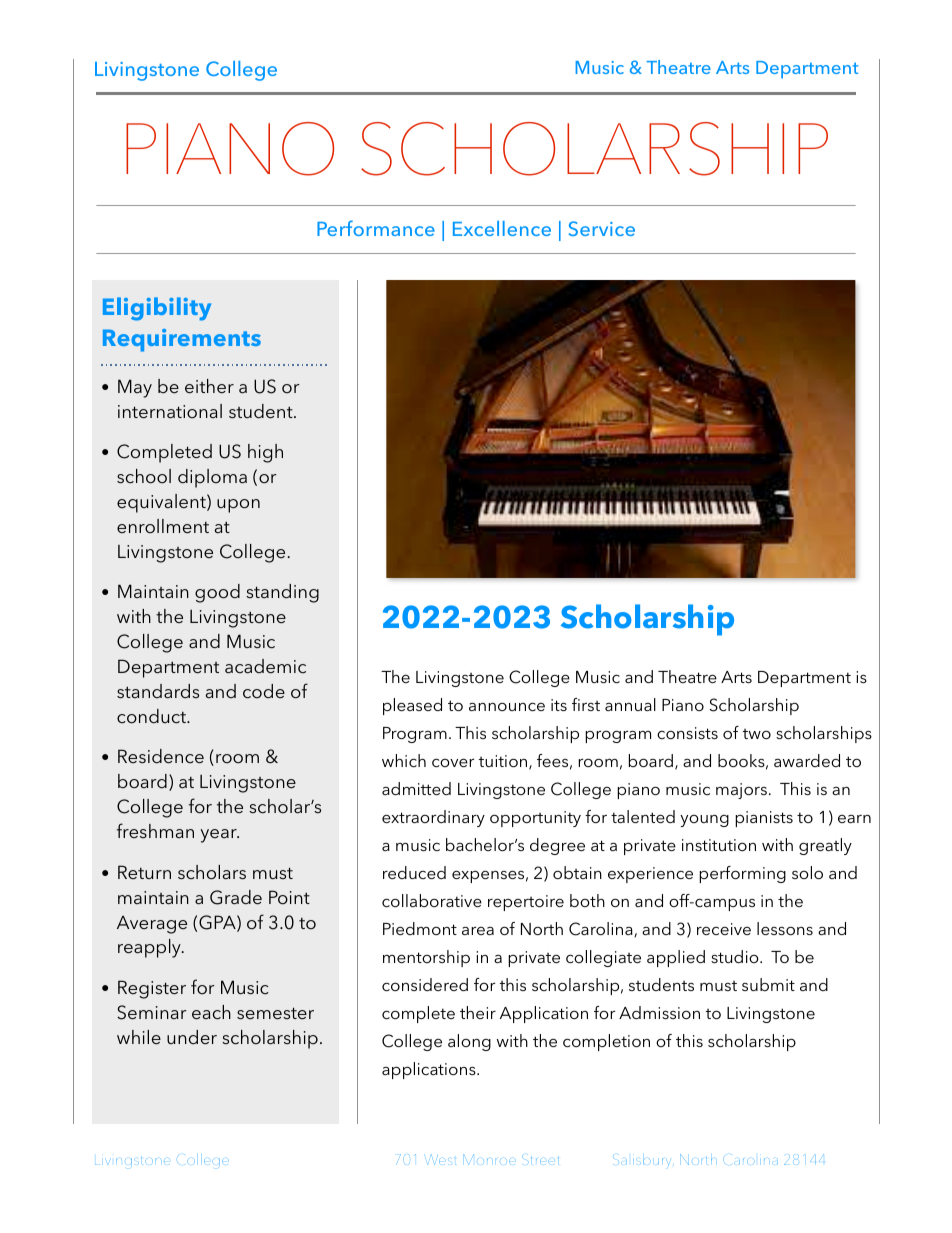 The height and width of the screenshot is (1233, 952). Describe the element at coordinates (757, 734) in the screenshot. I see `two` at that location.
